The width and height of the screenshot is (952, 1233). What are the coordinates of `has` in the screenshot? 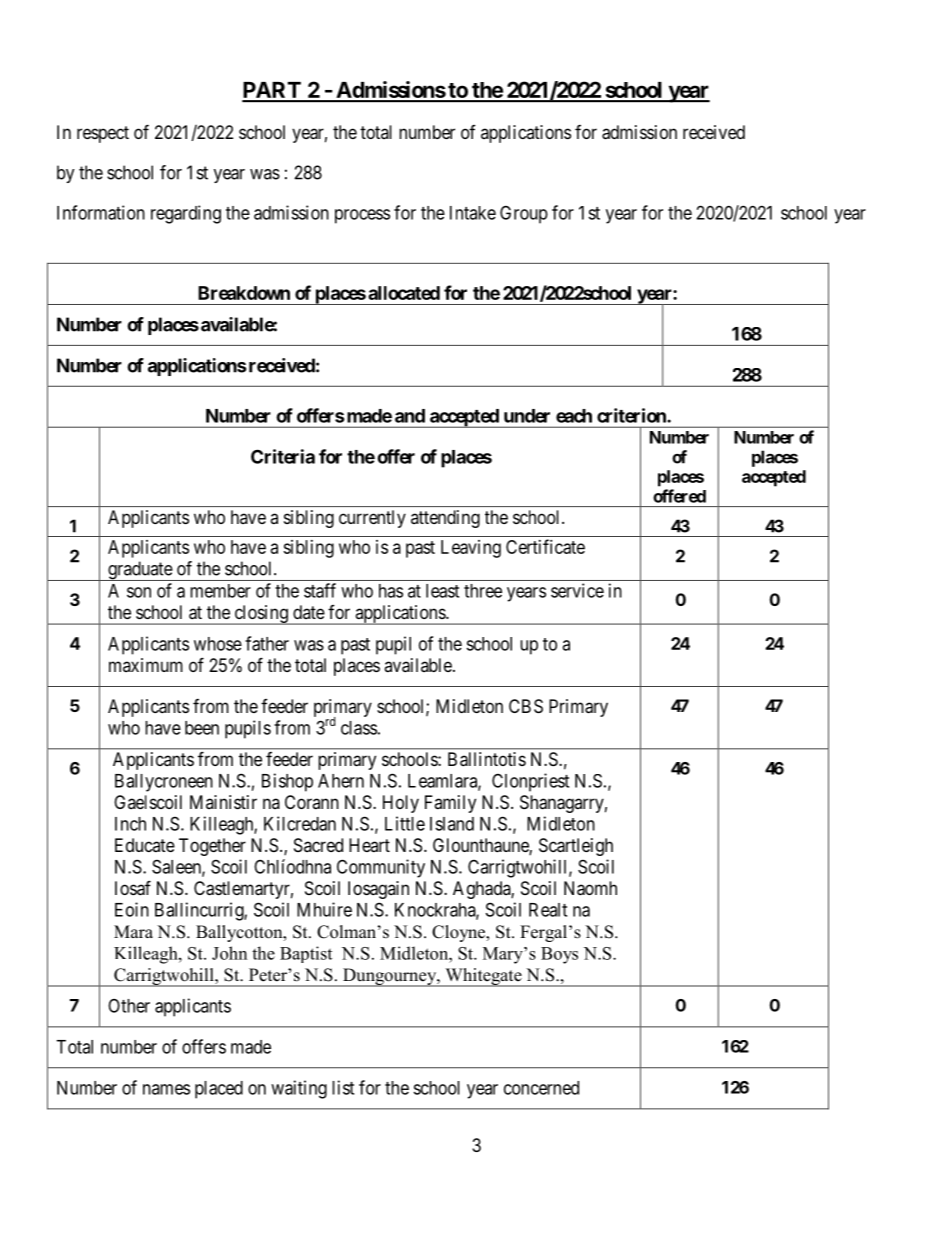 It's located at (391, 591).
